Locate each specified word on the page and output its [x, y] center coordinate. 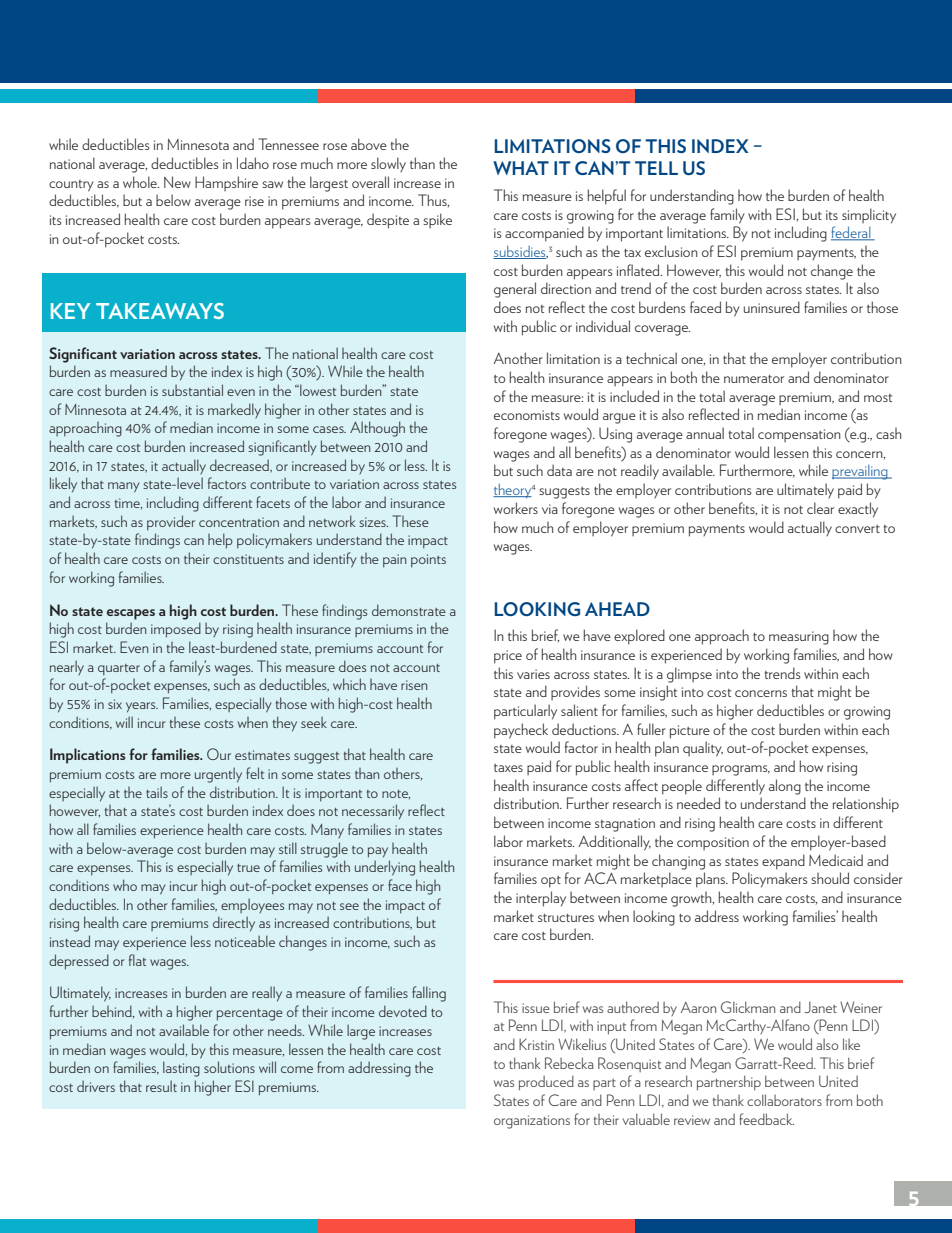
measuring [799, 638]
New [177, 182]
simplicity [869, 216]
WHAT [521, 168]
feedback [766, 1119]
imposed [176, 630]
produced [546, 1083]
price [508, 657]
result [161, 1086]
